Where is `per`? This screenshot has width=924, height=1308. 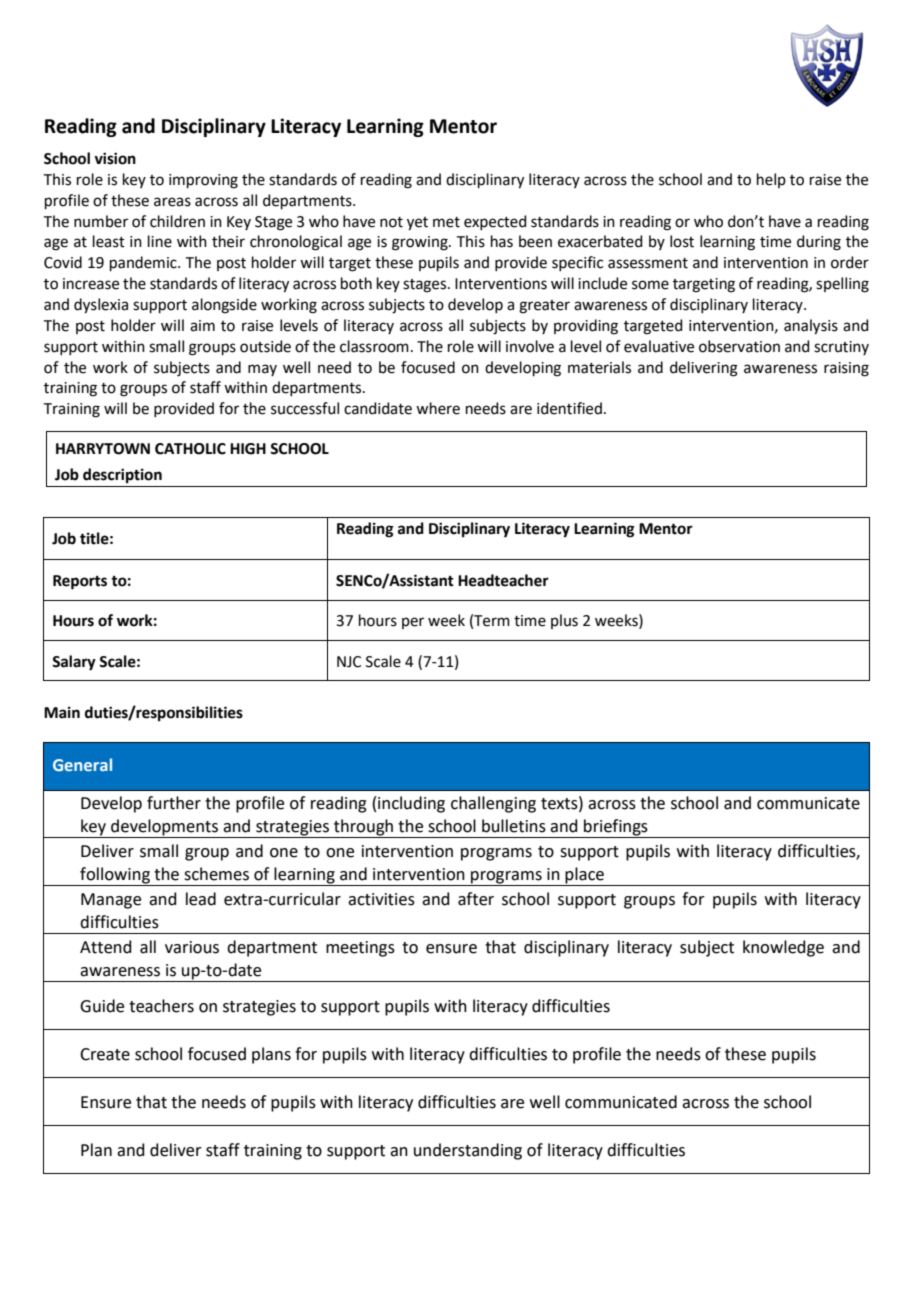
per is located at coordinates (413, 623).
